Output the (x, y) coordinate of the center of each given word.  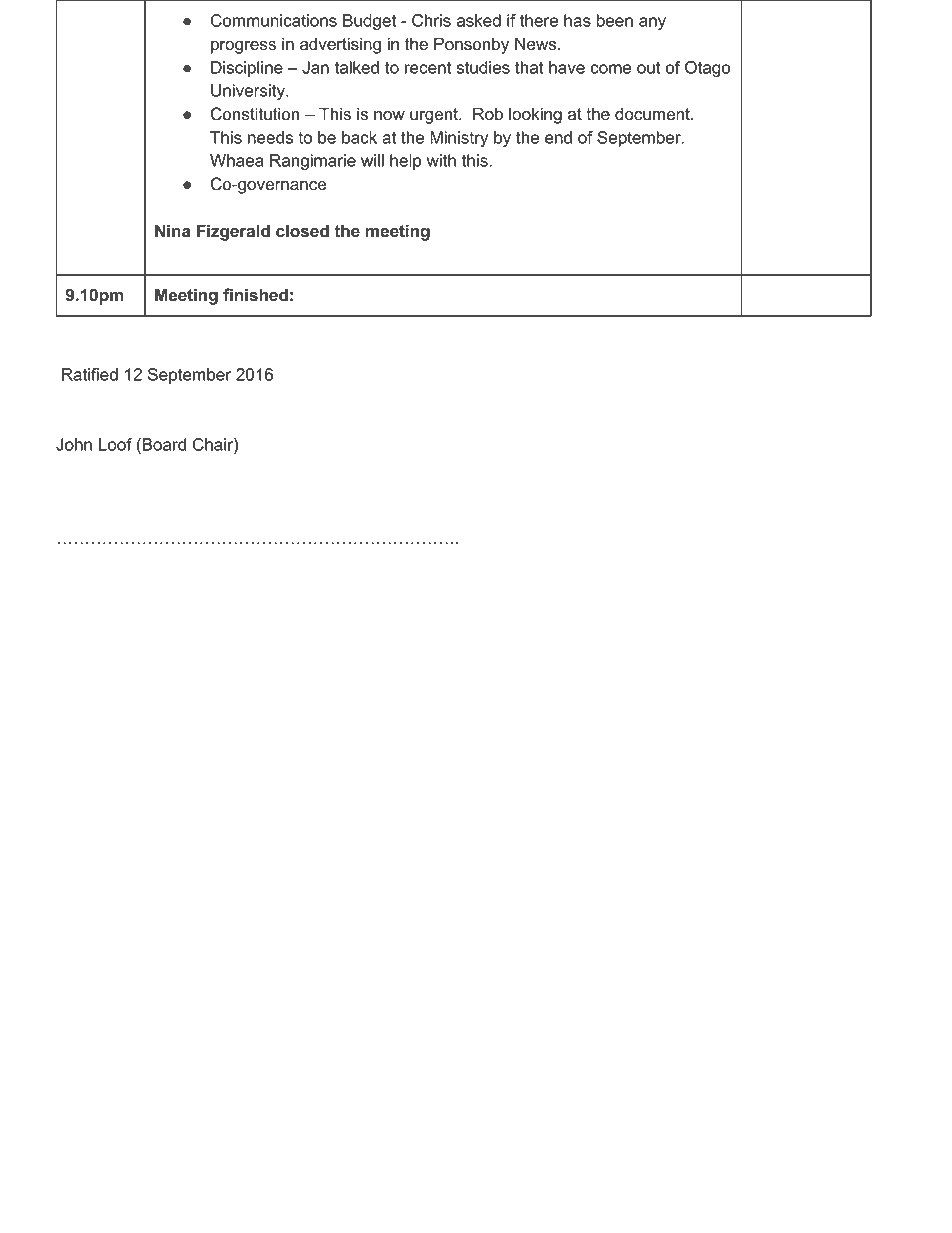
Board (163, 444)
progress (243, 47)
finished (255, 295)
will (372, 160)
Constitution (255, 114)
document (653, 114)
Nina (173, 230)
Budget (369, 22)
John (74, 444)
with (441, 160)
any (652, 23)
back (359, 137)
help (406, 162)
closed (302, 231)
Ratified (90, 374)
